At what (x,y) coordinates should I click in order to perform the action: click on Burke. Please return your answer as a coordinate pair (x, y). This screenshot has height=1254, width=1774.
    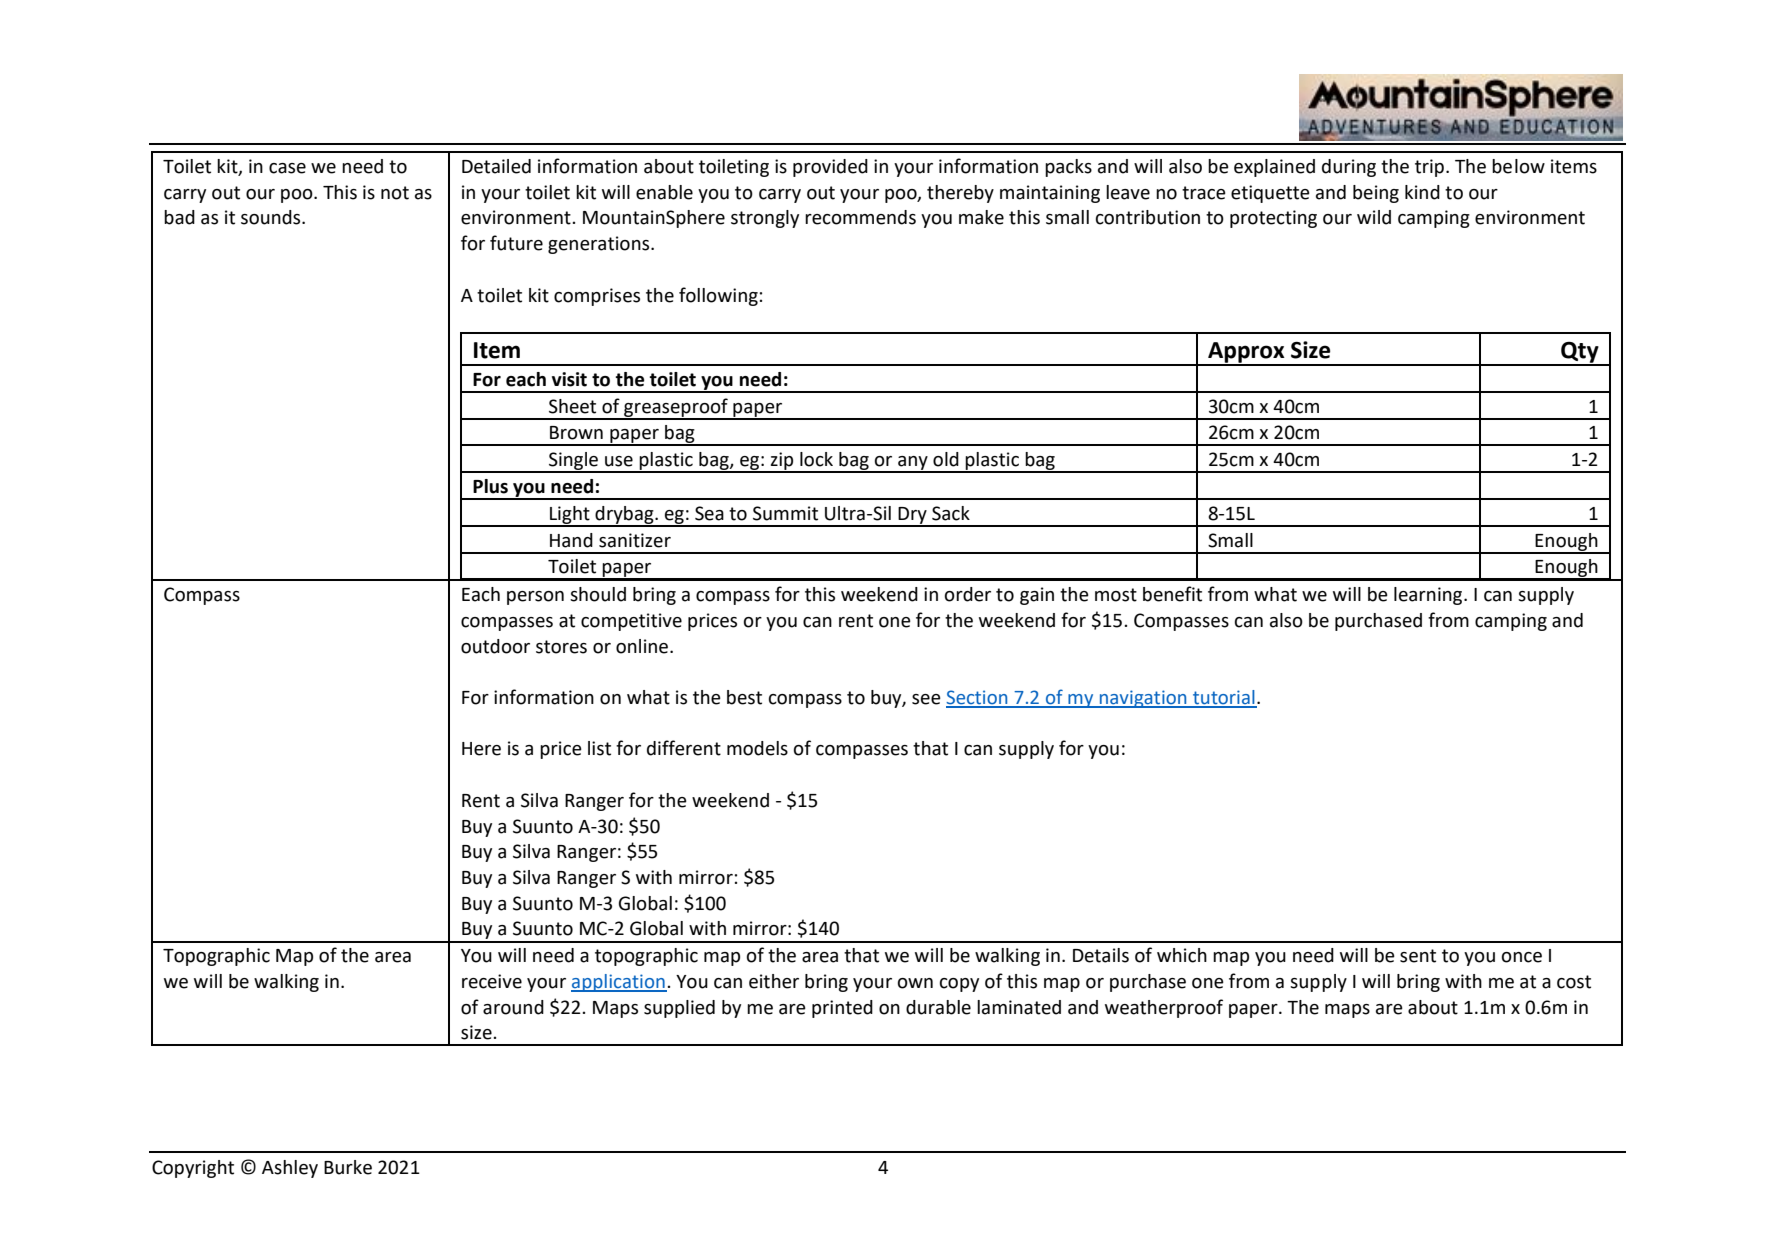
    Looking at the image, I should click on (348, 1167).
